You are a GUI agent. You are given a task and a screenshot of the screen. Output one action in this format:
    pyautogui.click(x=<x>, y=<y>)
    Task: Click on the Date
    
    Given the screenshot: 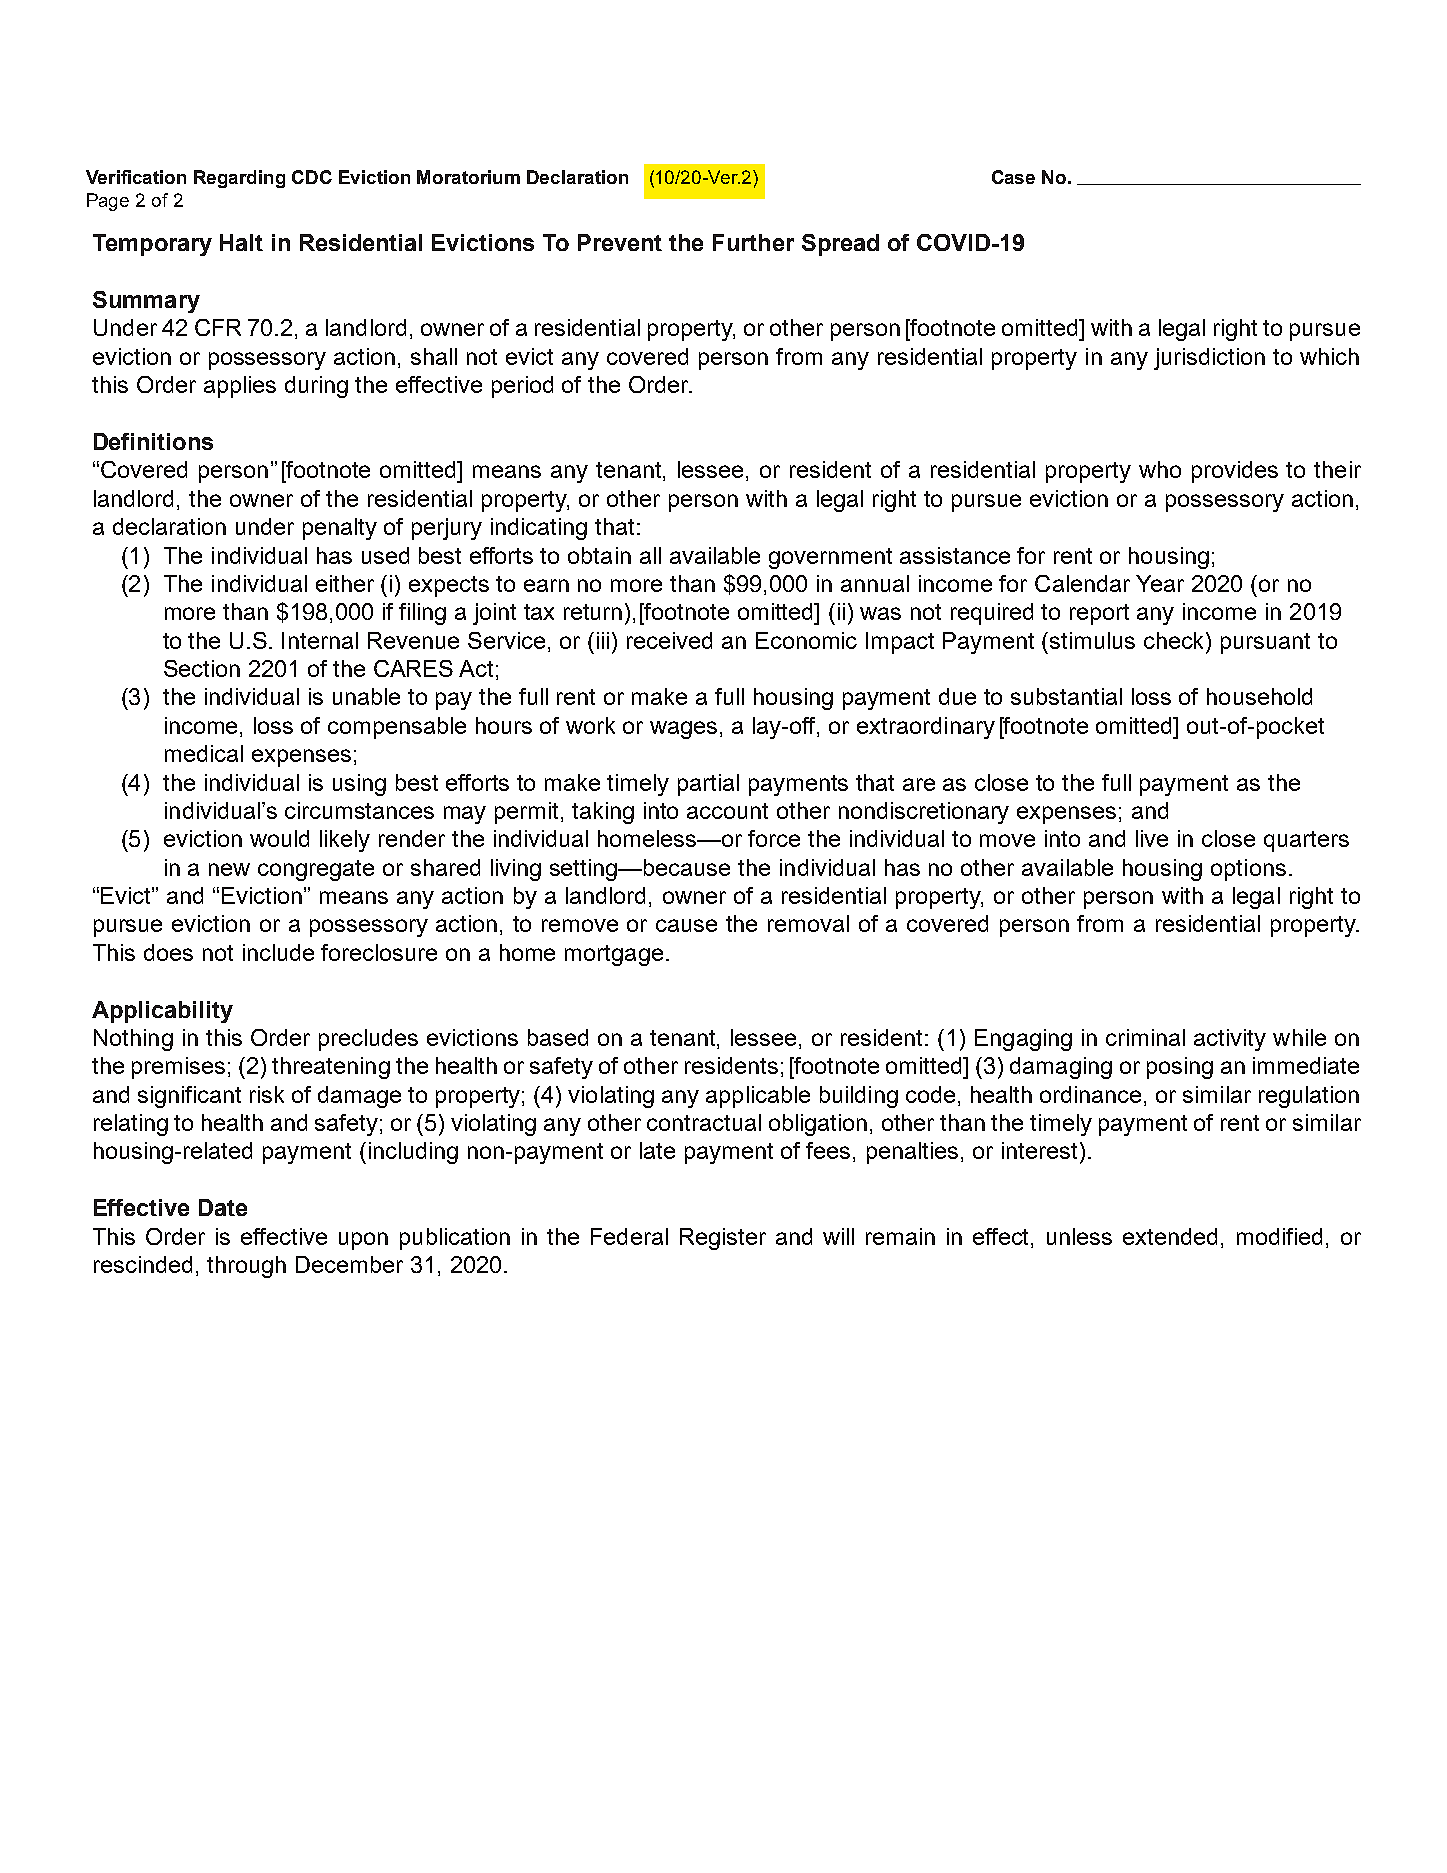 What is the action you would take?
    pyautogui.click(x=223, y=1207)
